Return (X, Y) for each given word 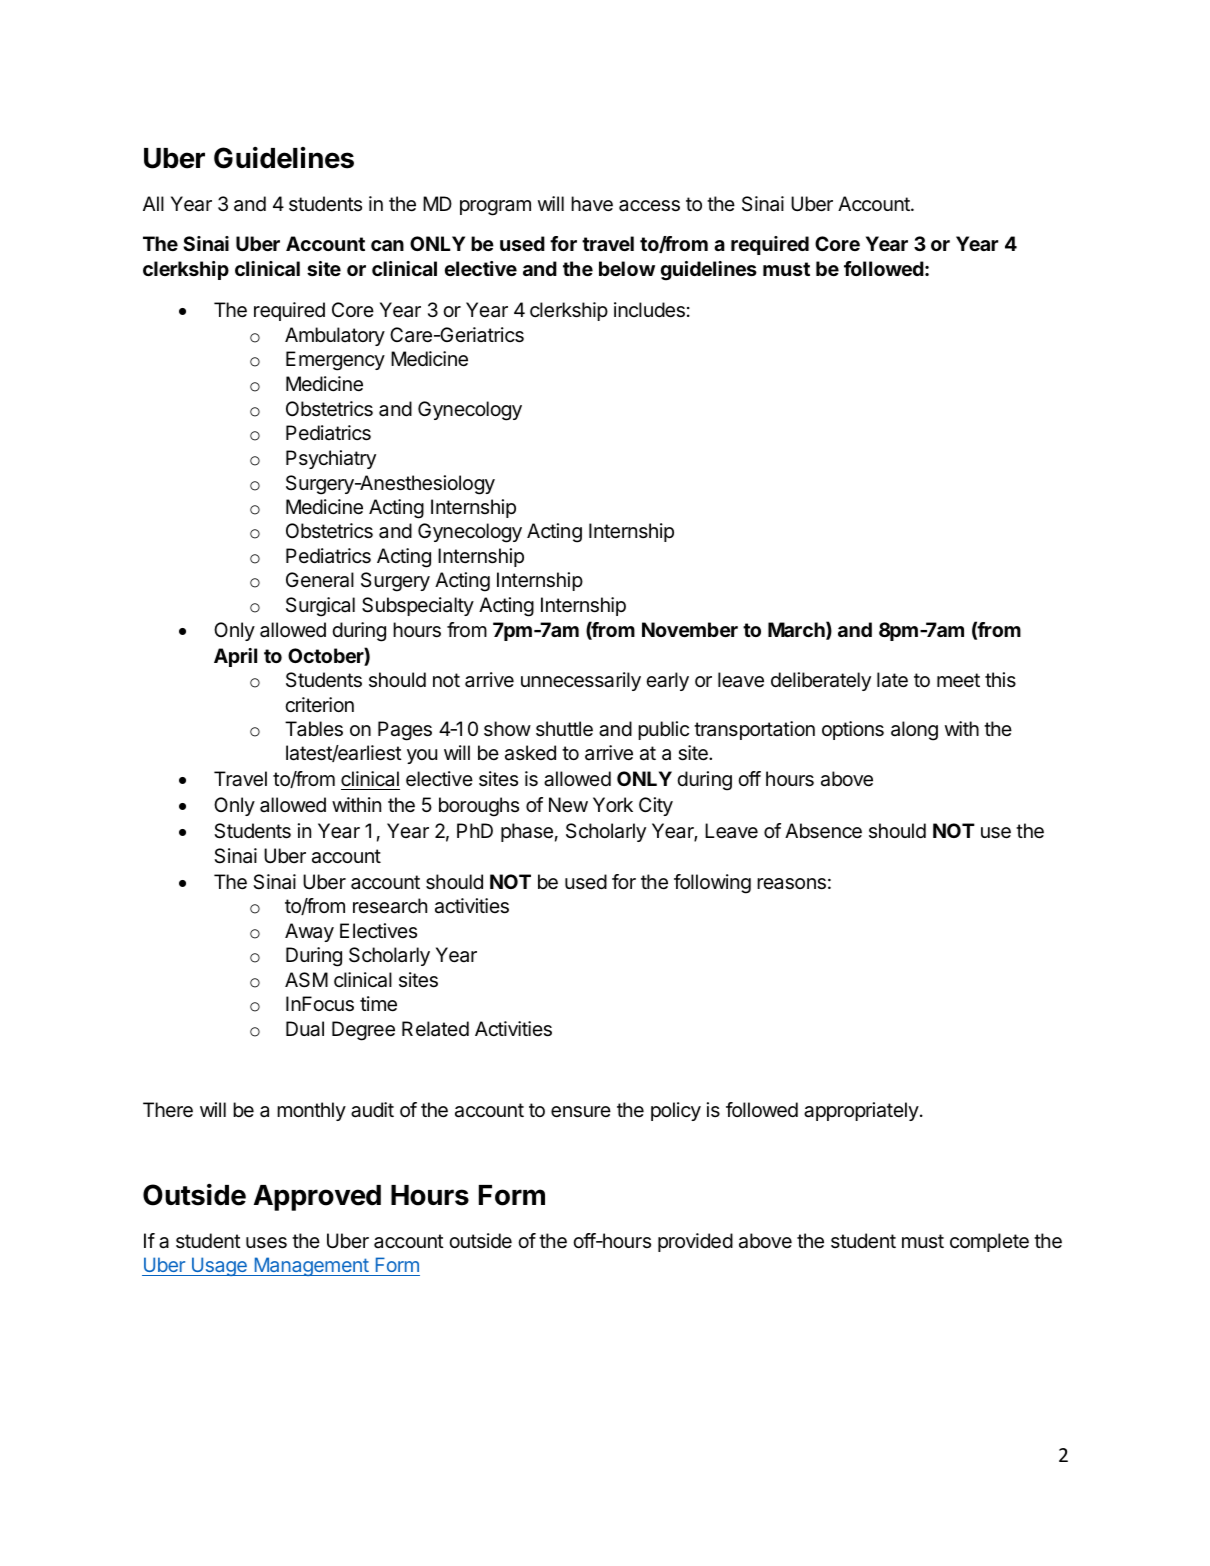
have (592, 204)
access (649, 206)
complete (989, 1242)
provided (695, 1242)
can (387, 245)
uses (266, 1243)
